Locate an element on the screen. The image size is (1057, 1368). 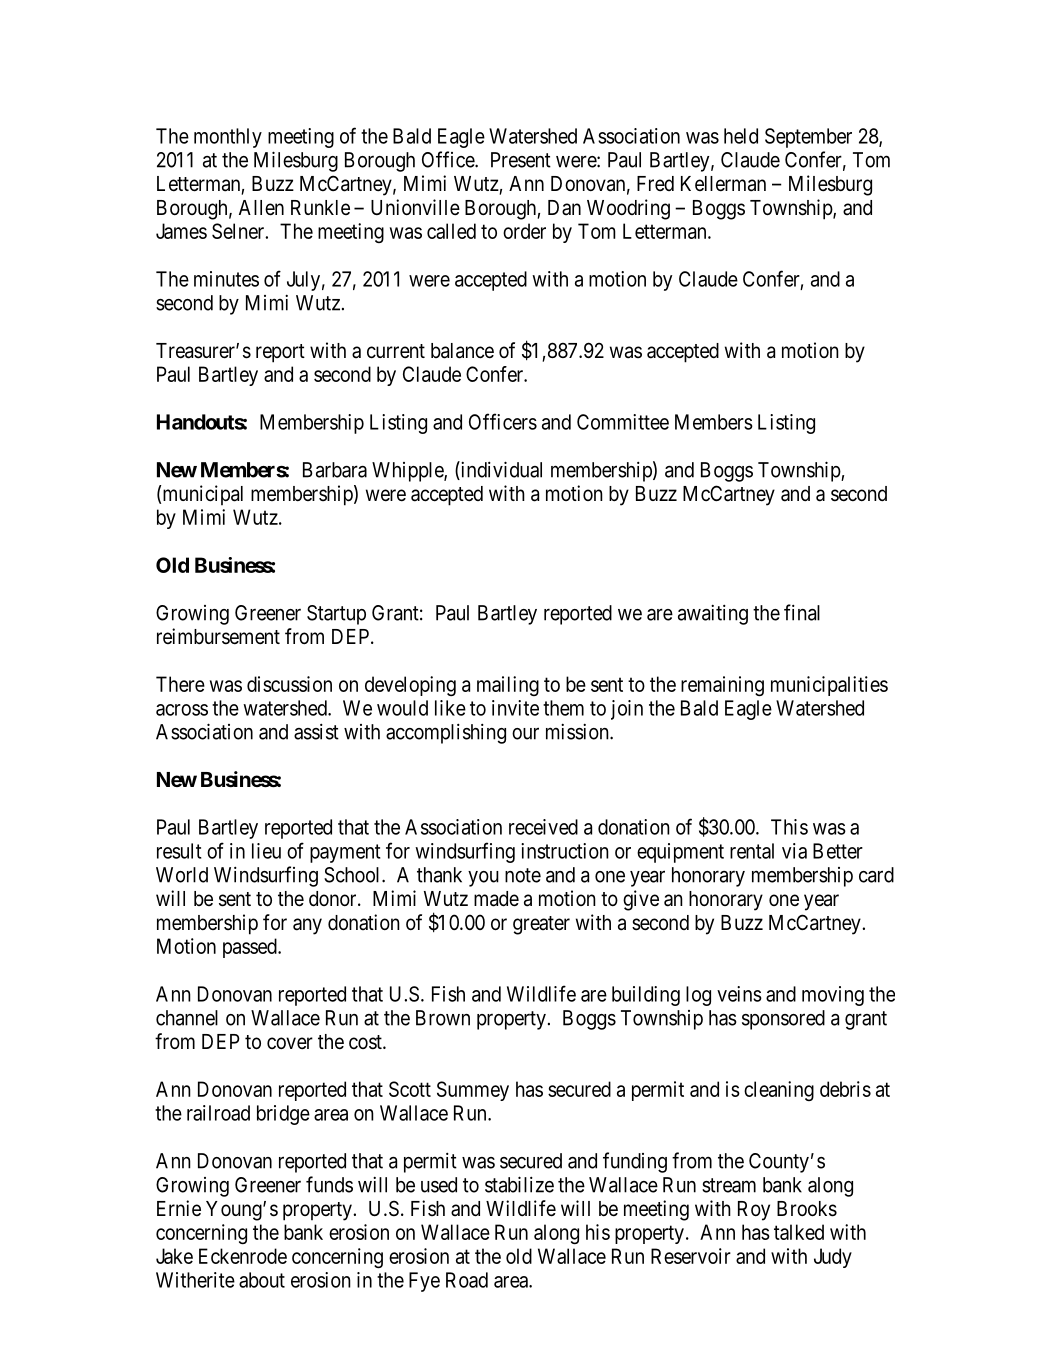
remaining is located at coordinates (722, 686).
